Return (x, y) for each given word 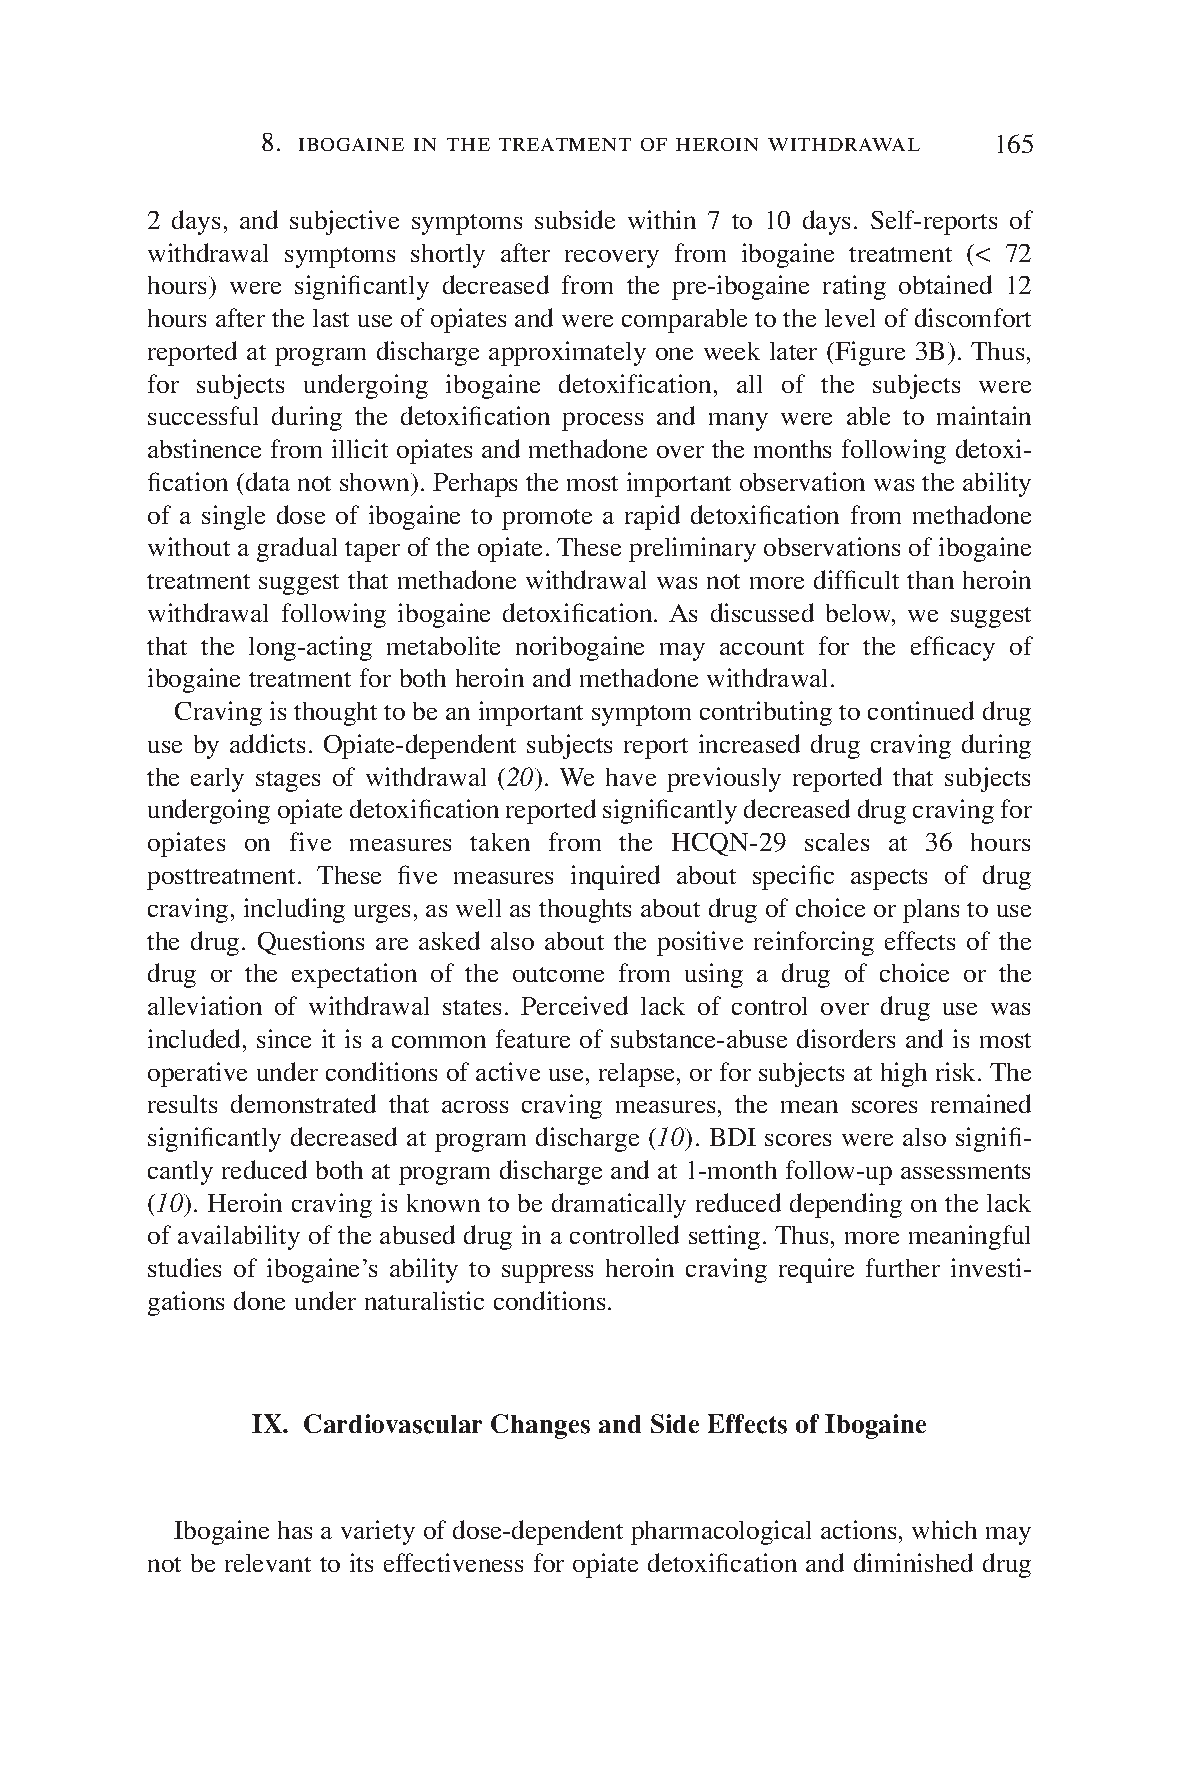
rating (854, 287)
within (662, 219)
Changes (540, 1426)
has (295, 1530)
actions (858, 1529)
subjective (344, 222)
